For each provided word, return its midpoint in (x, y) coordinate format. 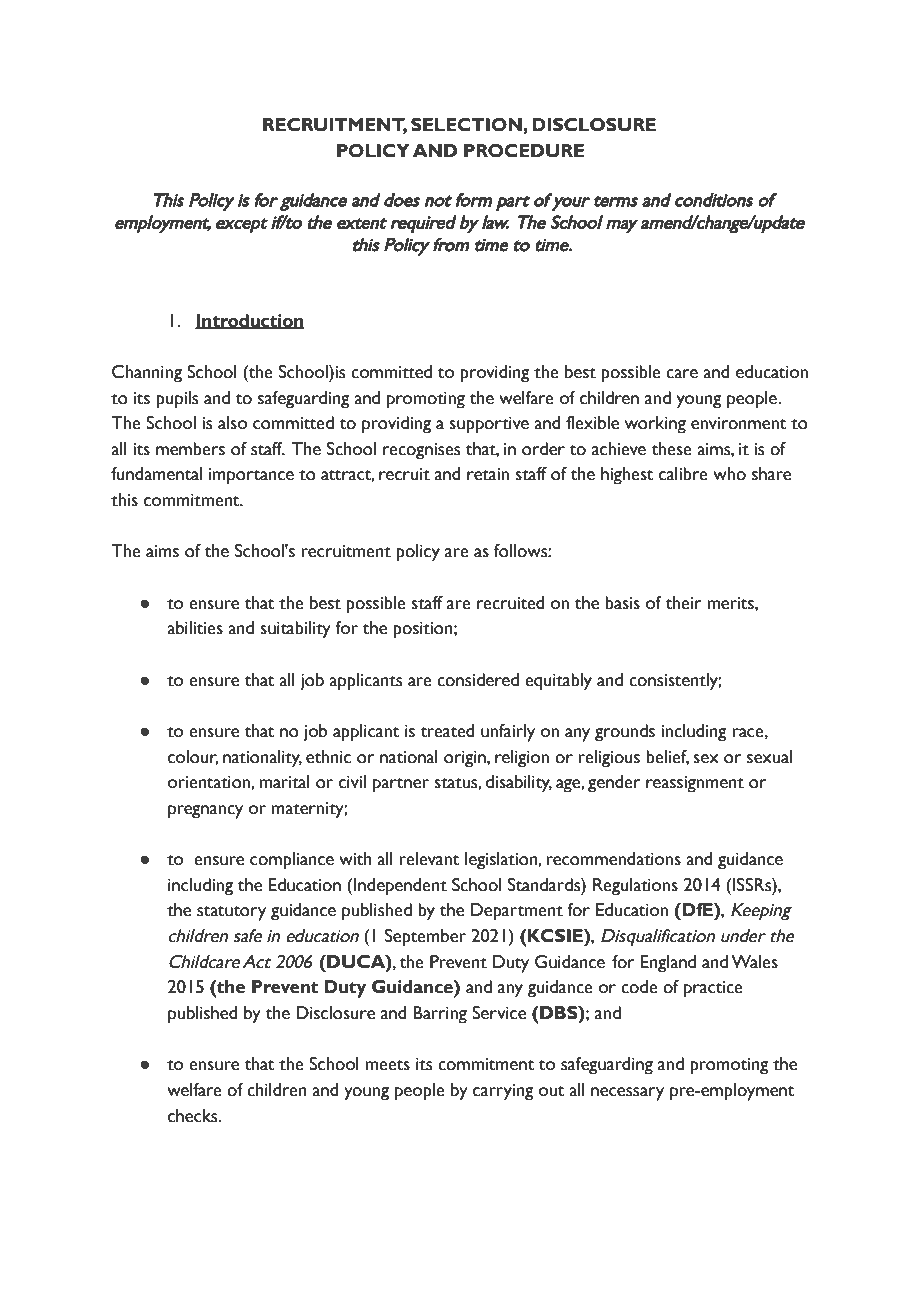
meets (387, 1065)
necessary (627, 1094)
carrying (503, 1092)
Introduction (249, 321)
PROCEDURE (524, 151)
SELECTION (467, 125)
